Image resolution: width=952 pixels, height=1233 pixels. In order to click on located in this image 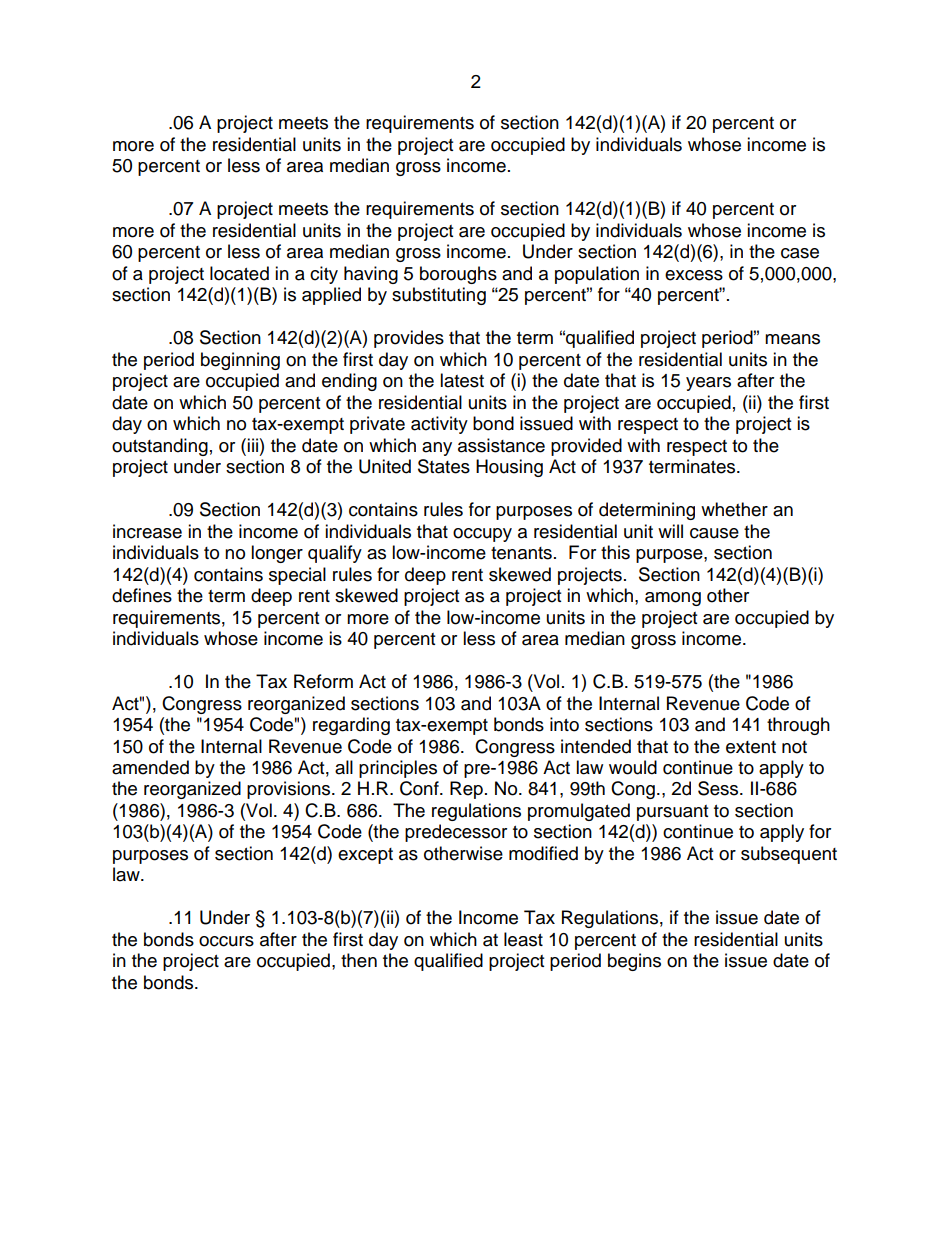, I will do `click(239, 273)`.
